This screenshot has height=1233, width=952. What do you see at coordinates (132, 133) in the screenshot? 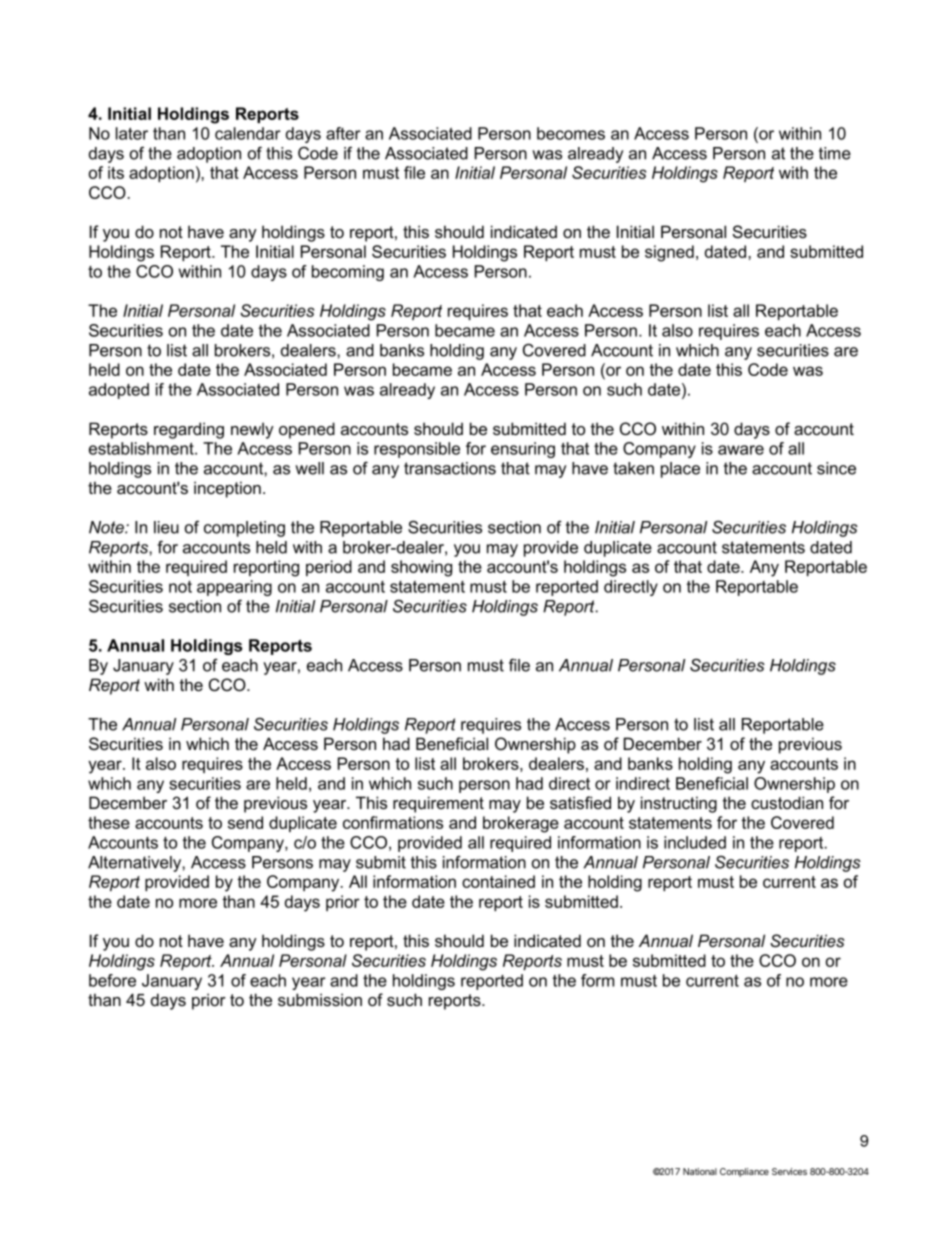
I see `later` at bounding box center [132, 133].
